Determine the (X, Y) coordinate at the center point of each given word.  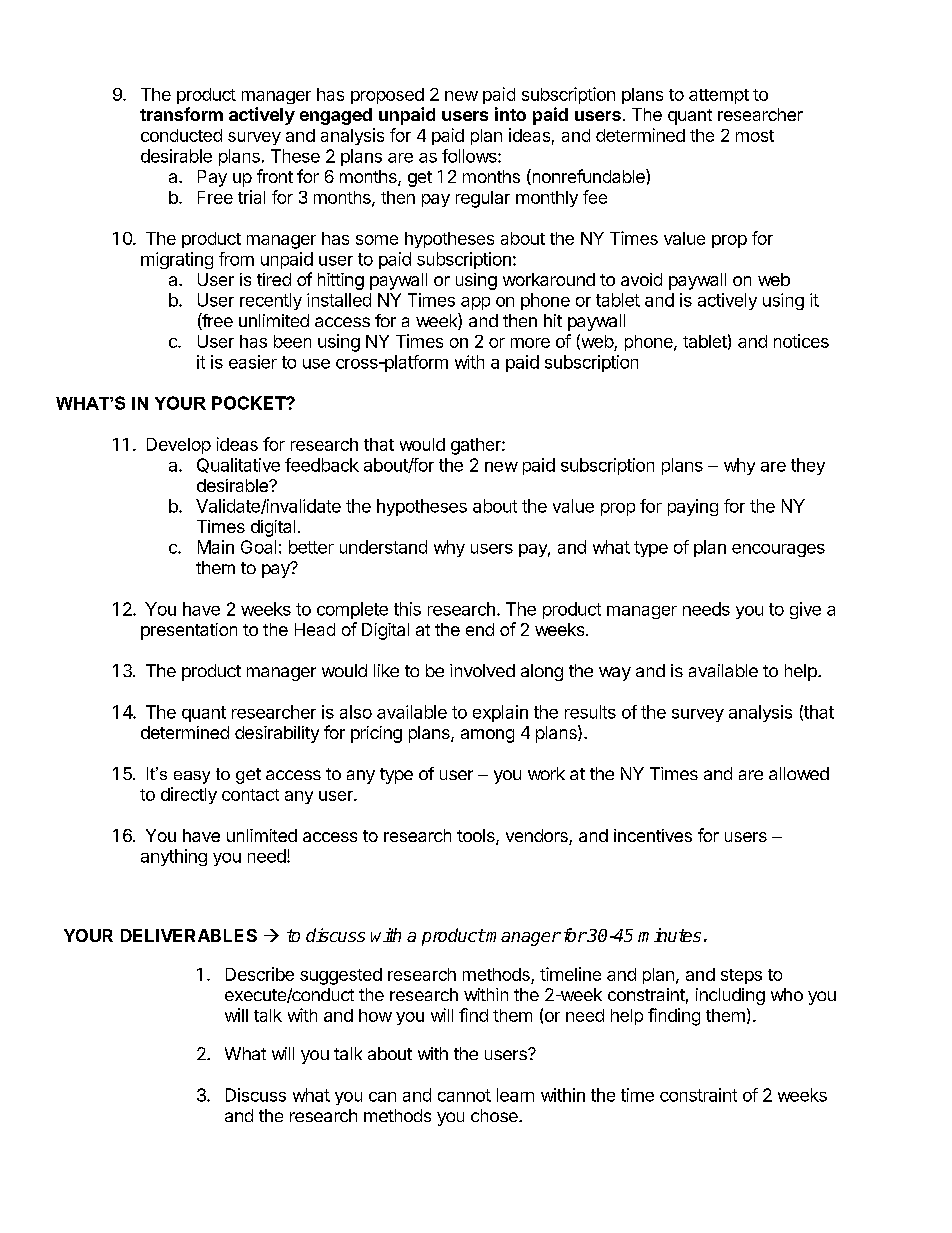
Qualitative (238, 465)
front (275, 176)
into (510, 114)
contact (250, 795)
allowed (799, 773)
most (755, 136)
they (808, 466)
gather (477, 446)
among (487, 736)
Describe (260, 974)
